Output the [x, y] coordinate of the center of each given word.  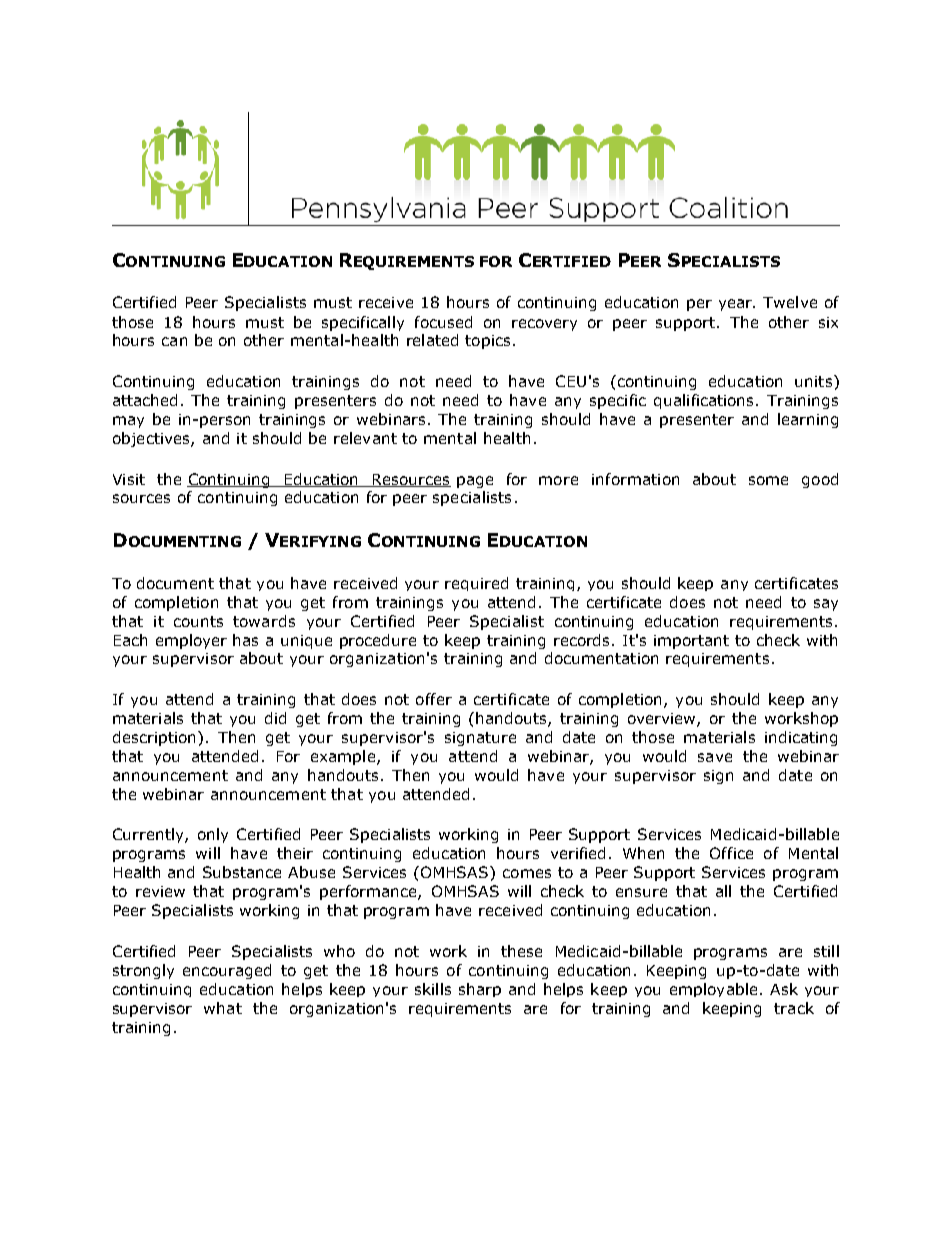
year [737, 305]
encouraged [227, 971]
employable [713, 990]
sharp [480, 990]
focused [443, 322]
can [174, 341]
